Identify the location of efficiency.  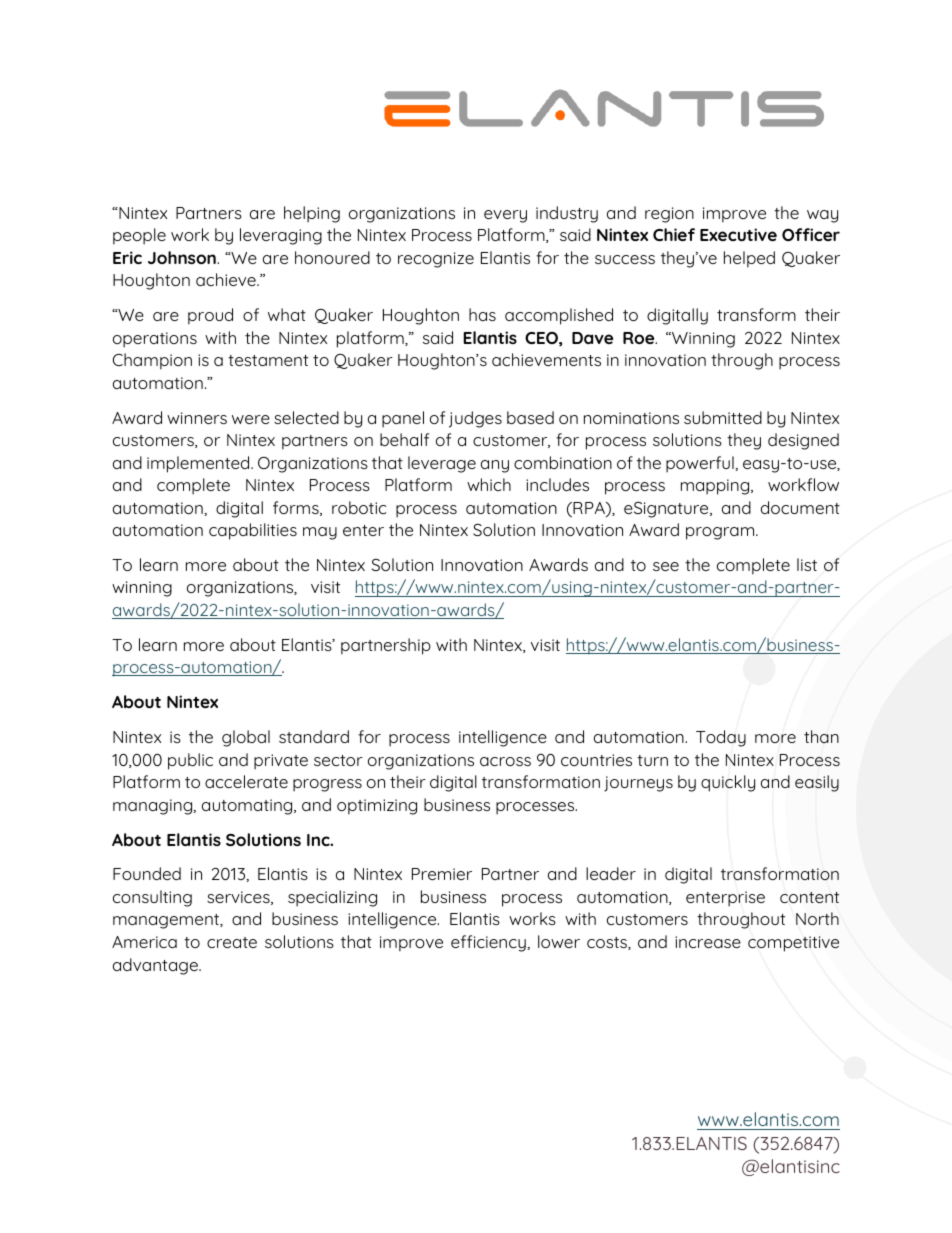
(489, 943).
